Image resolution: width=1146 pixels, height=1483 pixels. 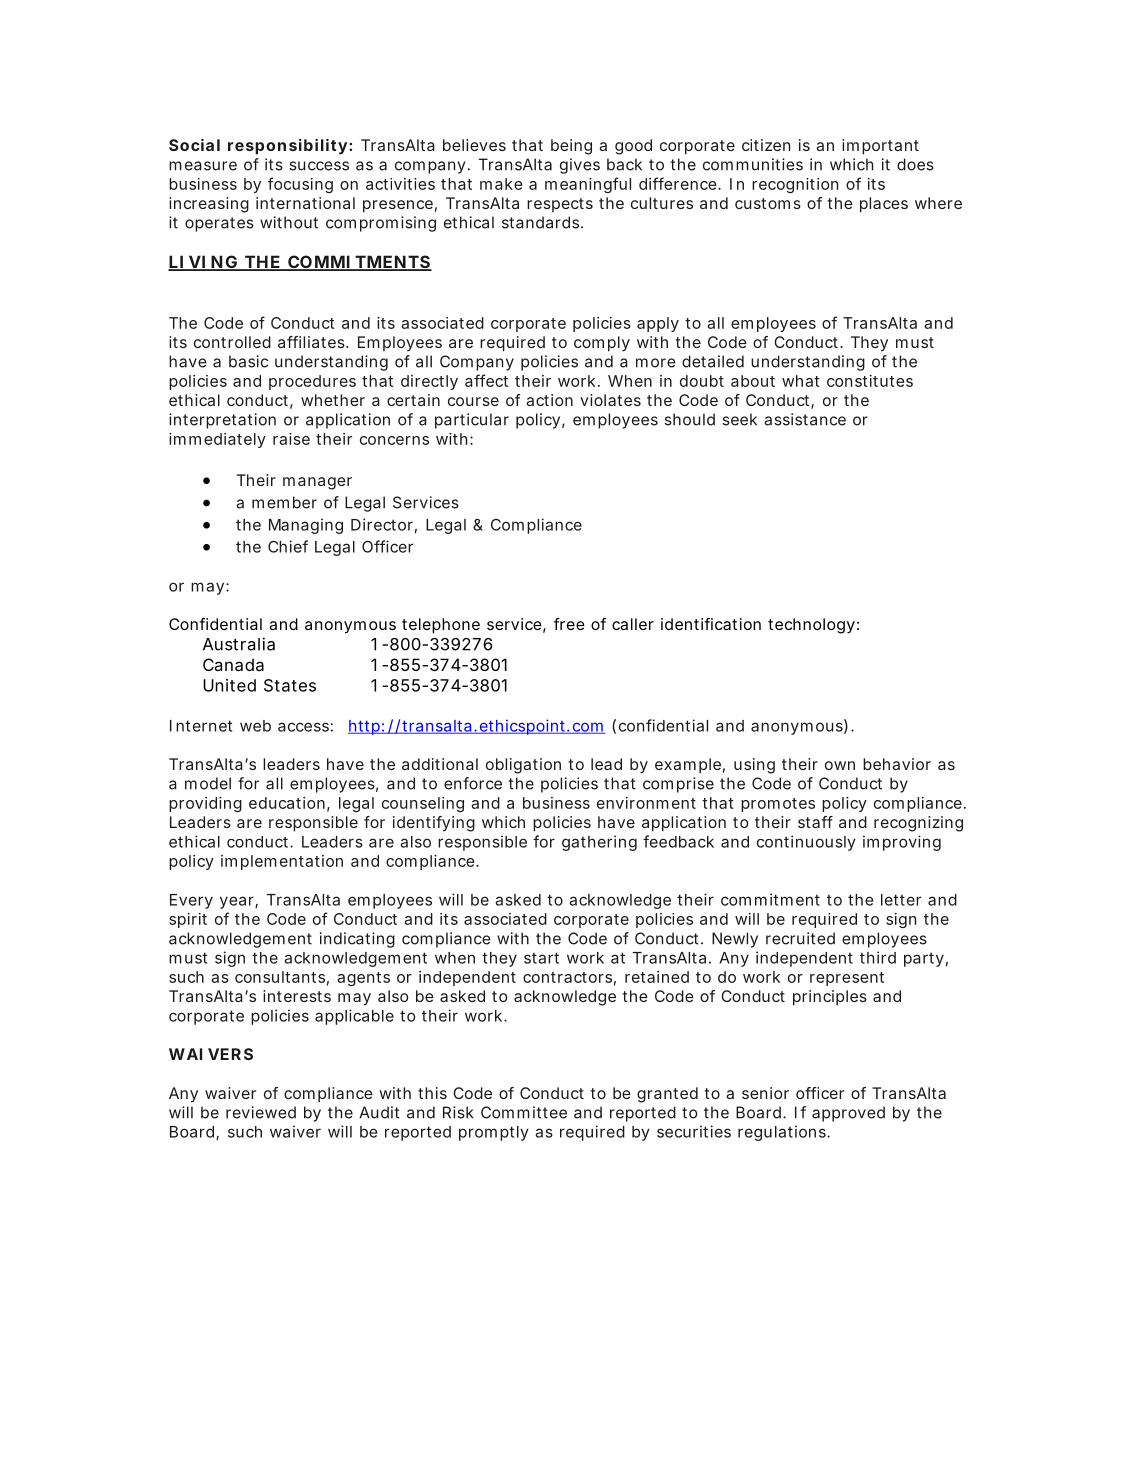 I want to click on approved, so click(x=848, y=1114).
